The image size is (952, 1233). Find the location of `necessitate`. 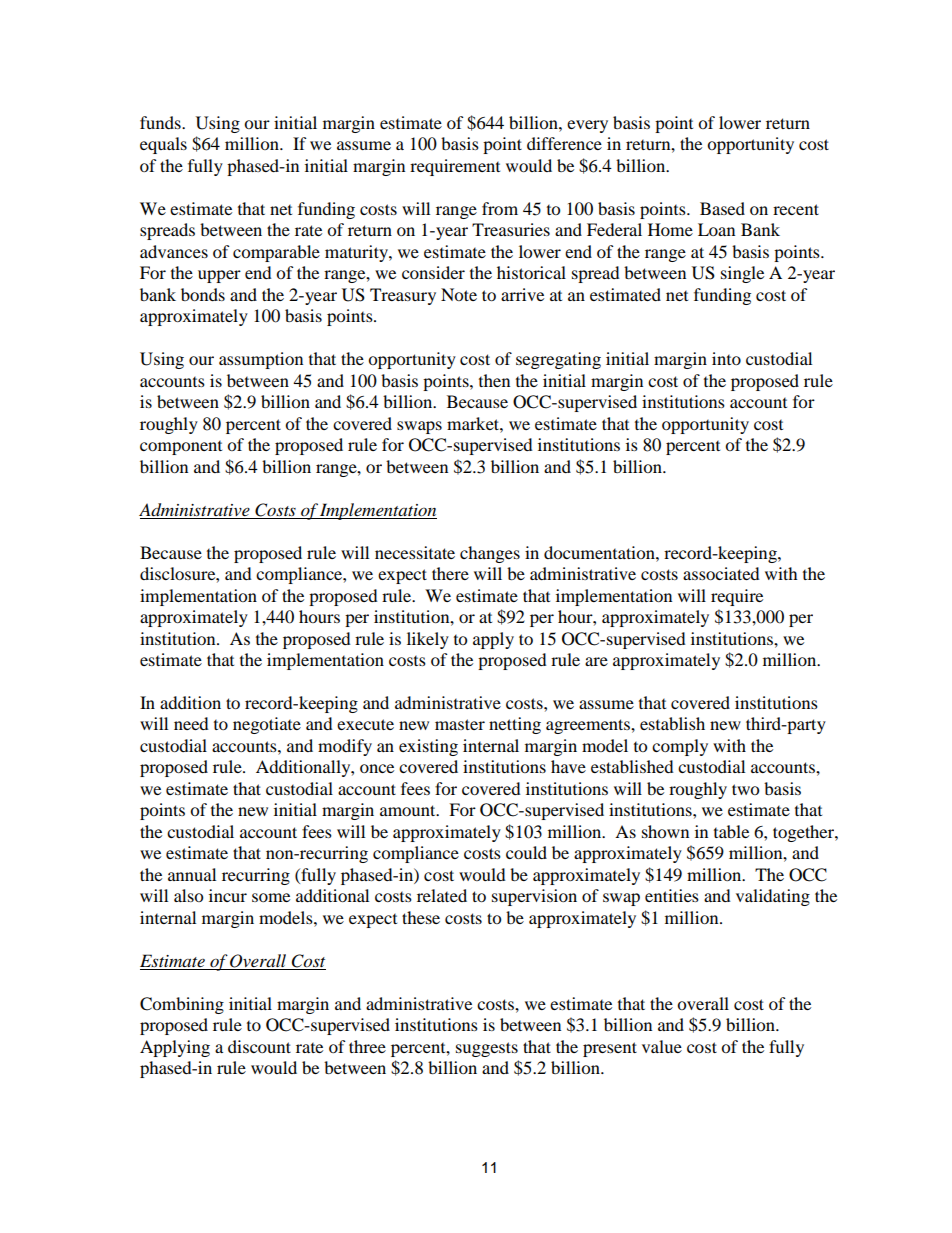

necessitate is located at coordinates (415, 552).
